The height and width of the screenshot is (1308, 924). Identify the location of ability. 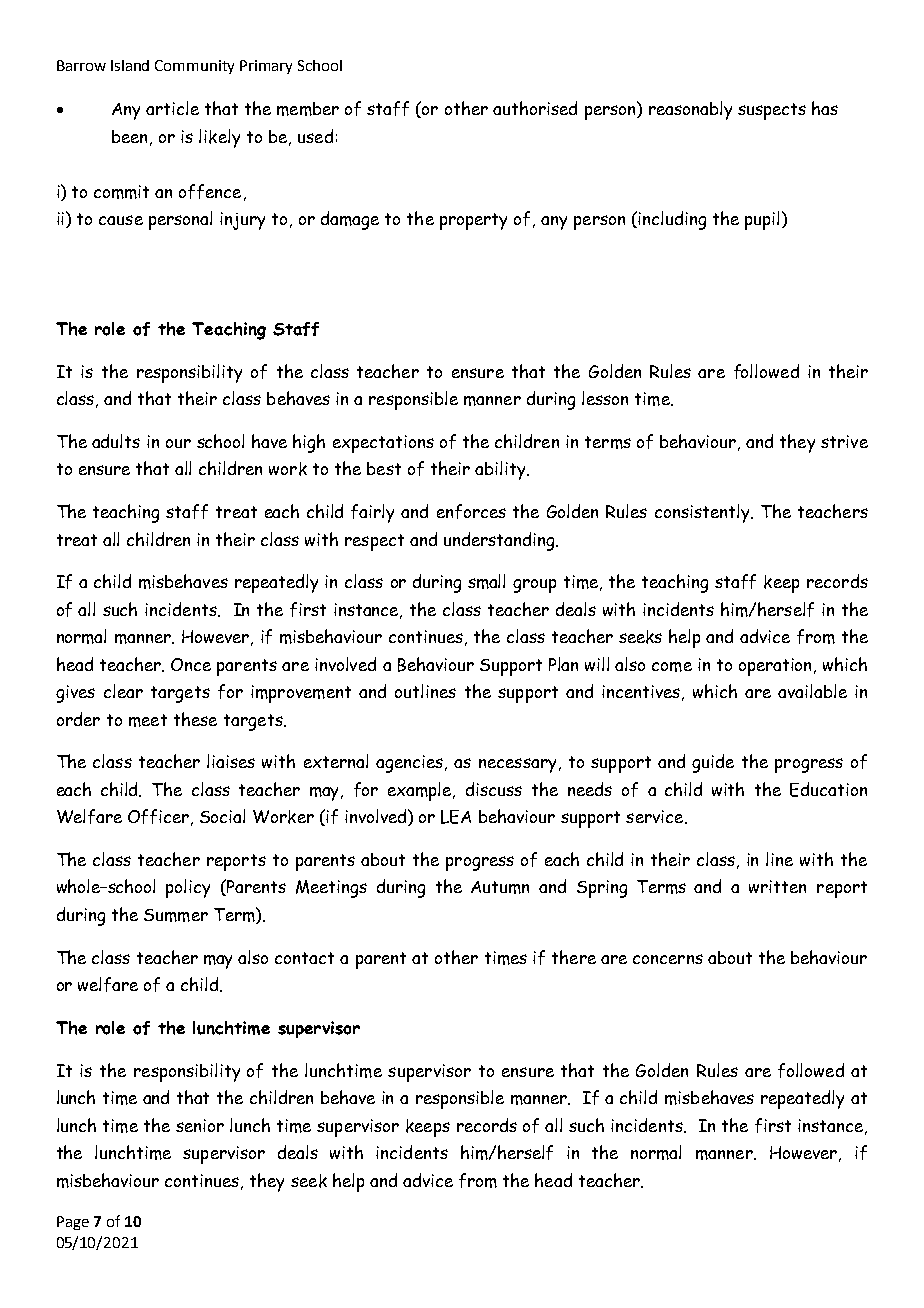
(501, 470).
